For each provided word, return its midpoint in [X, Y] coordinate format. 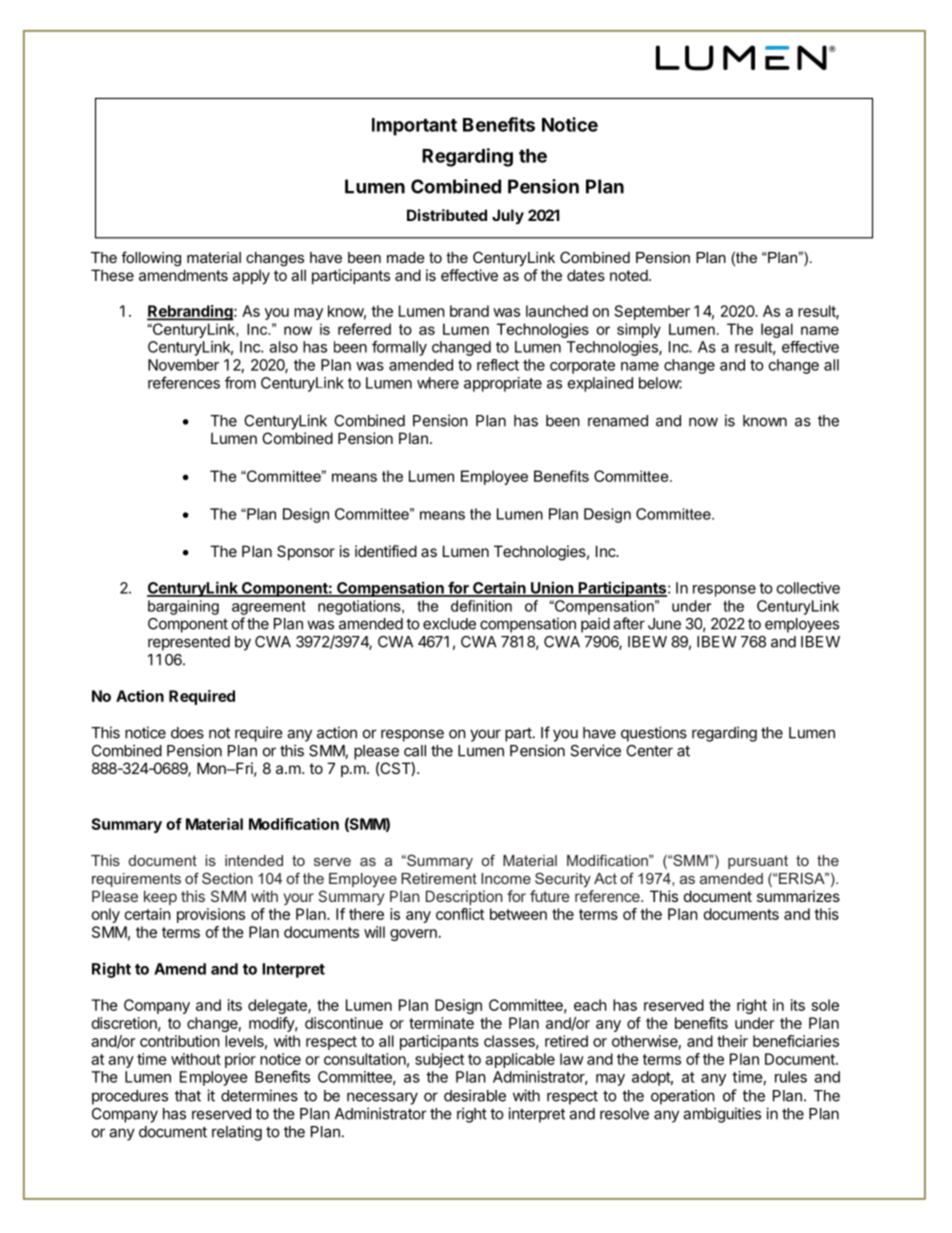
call [415, 751]
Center [649, 751]
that [188, 1096]
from [240, 382]
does [187, 733]
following [151, 259]
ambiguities [722, 1115]
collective [808, 588]
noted [629, 275]
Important [414, 127]
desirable [475, 1095]
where [438, 383]
